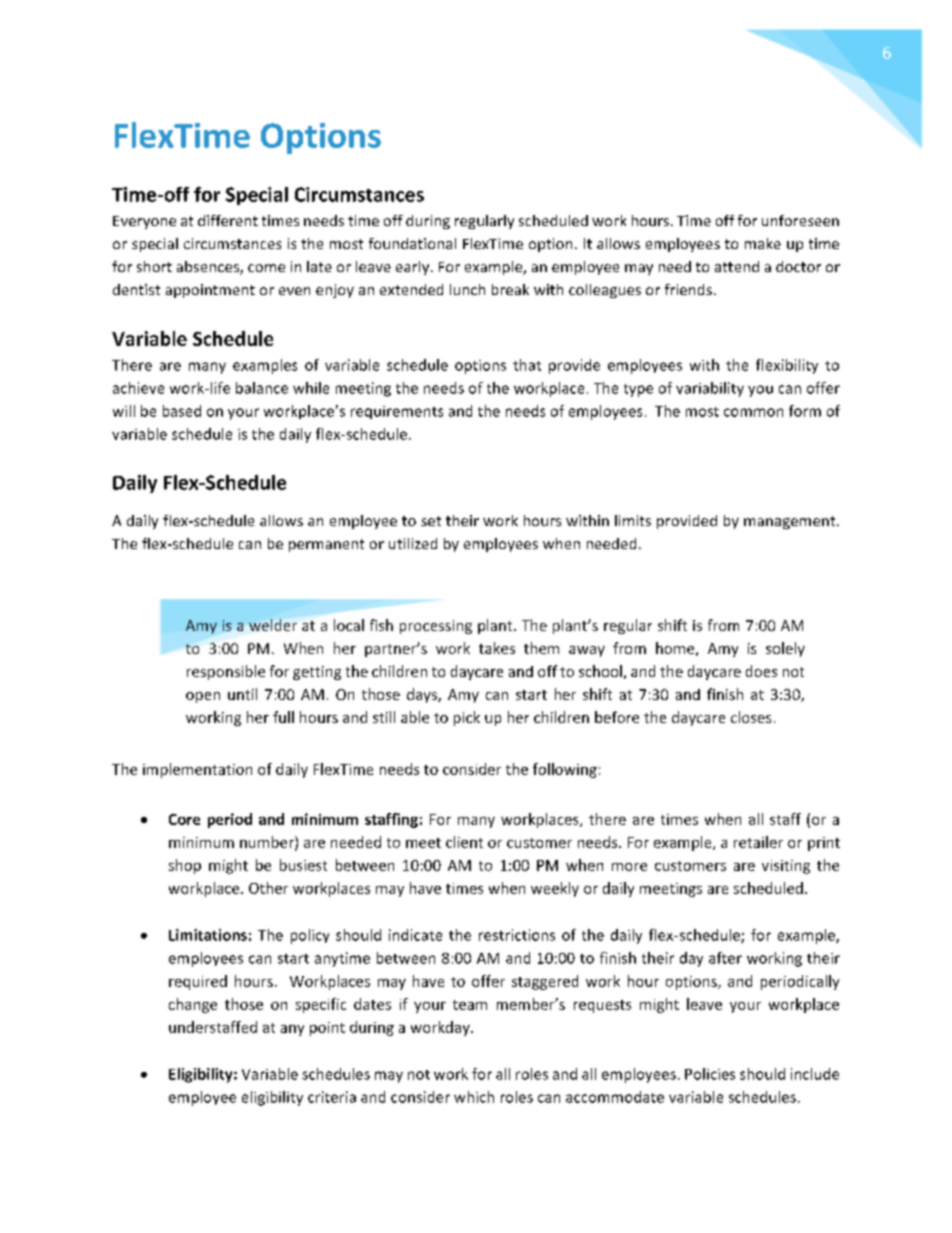  I want to click on takes, so click(497, 648).
